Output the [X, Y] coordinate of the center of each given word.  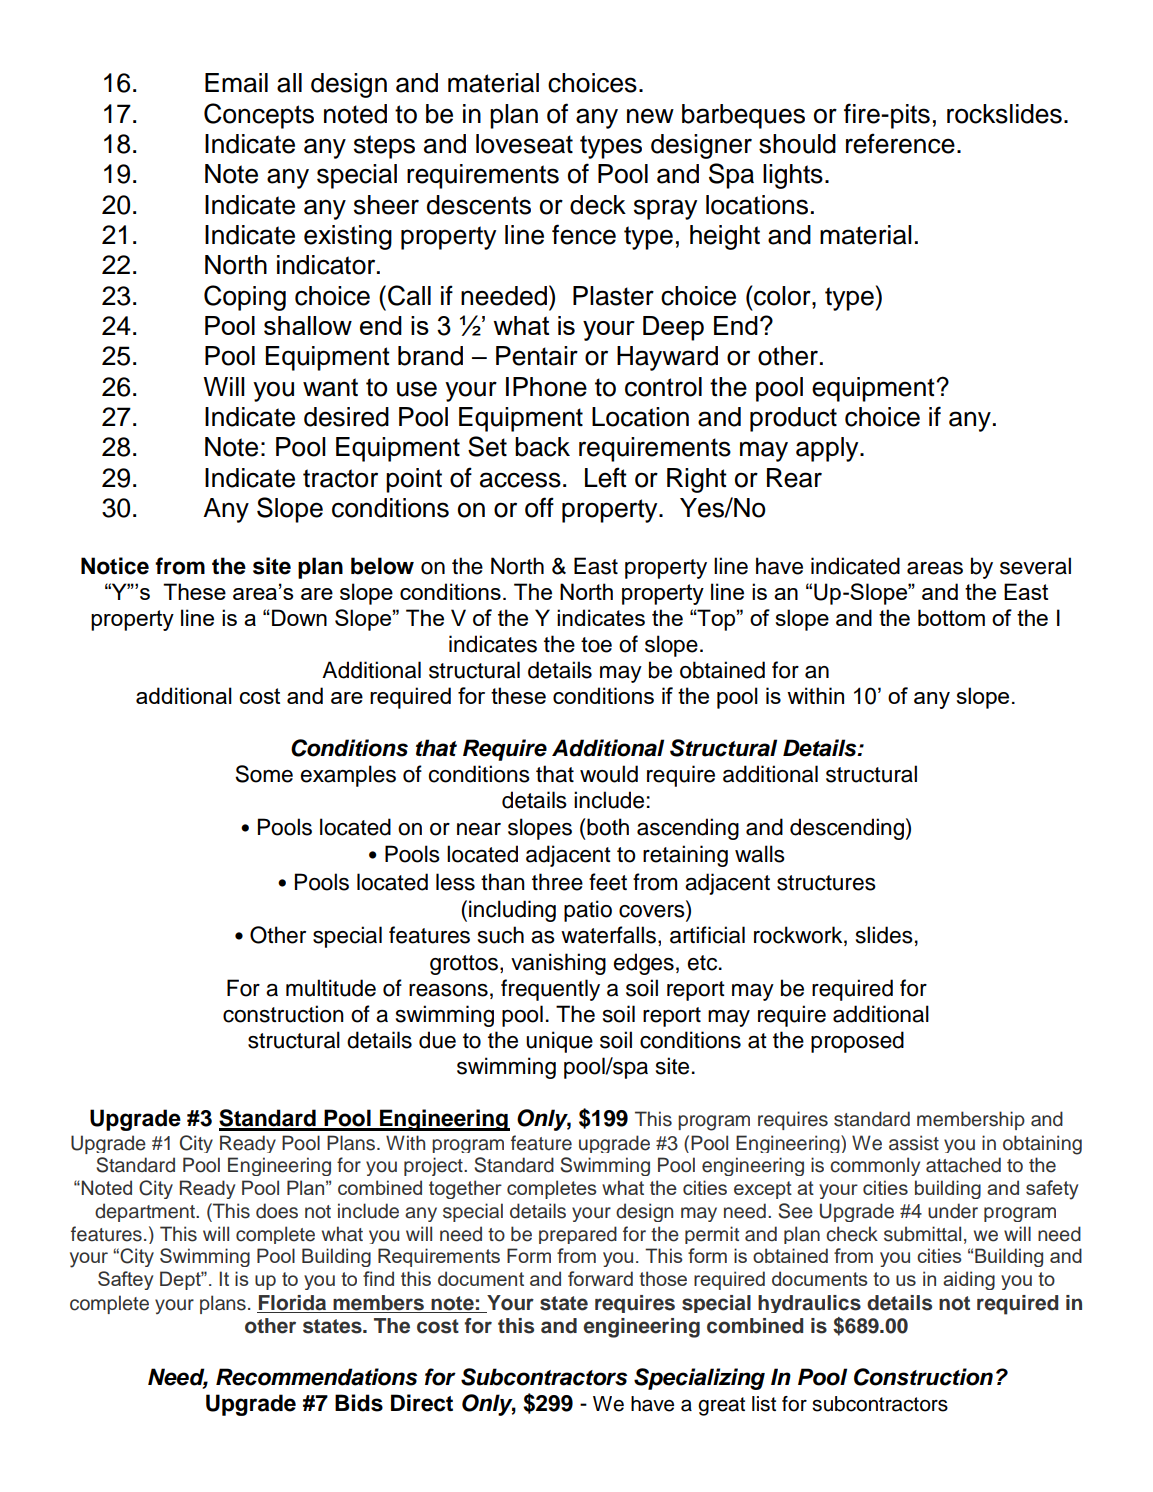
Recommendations [316, 1377]
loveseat [524, 144]
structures [826, 883]
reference [900, 143]
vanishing [558, 964]
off [539, 507]
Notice [115, 566]
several [1035, 566]
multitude [331, 988]
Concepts [259, 116]
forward [600, 1278]
